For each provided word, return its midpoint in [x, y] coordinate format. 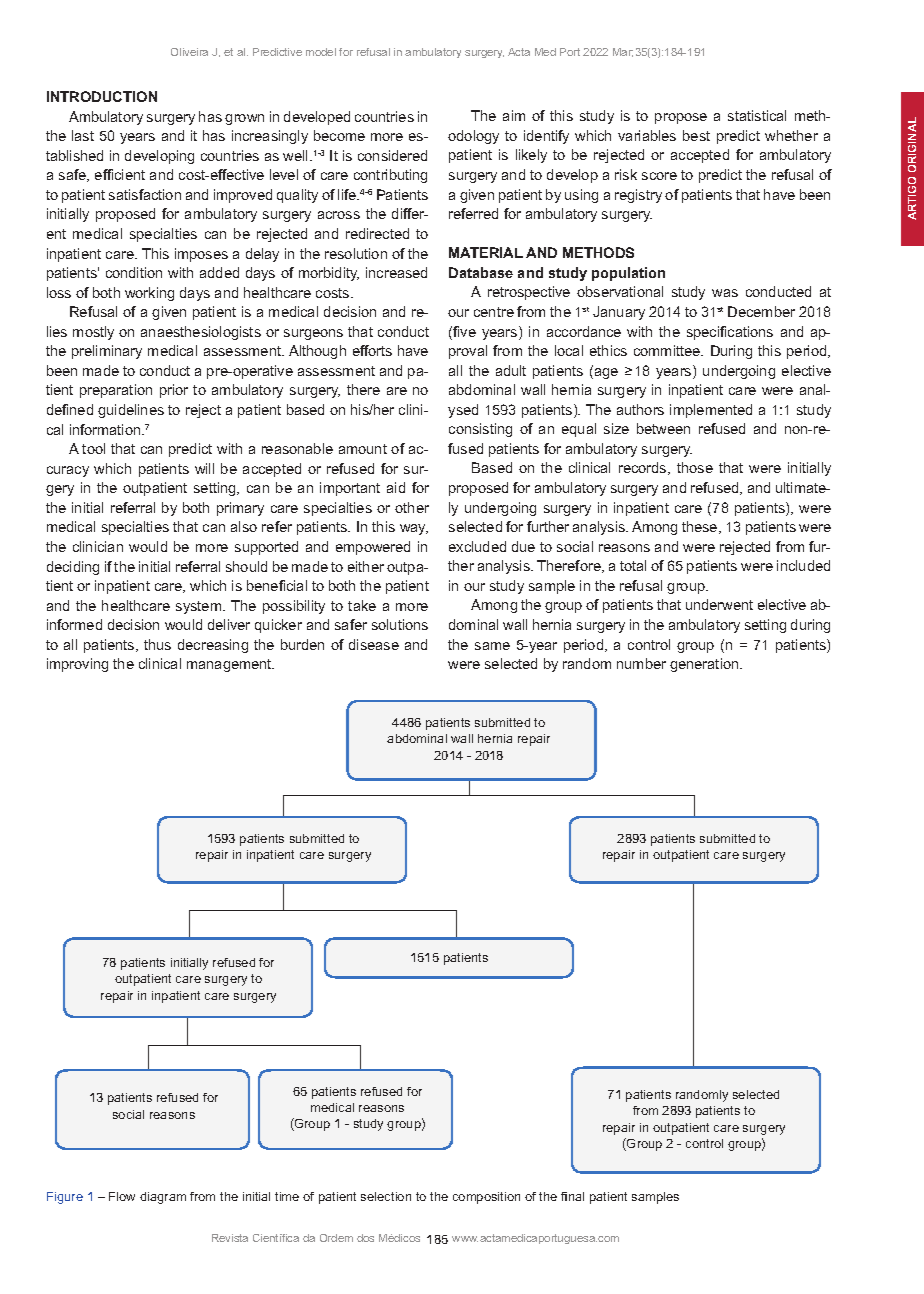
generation [705, 665]
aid [396, 487]
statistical [757, 115]
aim [514, 115]
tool [93, 448]
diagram [163, 1198]
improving [77, 665]
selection [386, 1196]
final [572, 1196]
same [492, 646]
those [695, 467]
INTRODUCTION [102, 96]
